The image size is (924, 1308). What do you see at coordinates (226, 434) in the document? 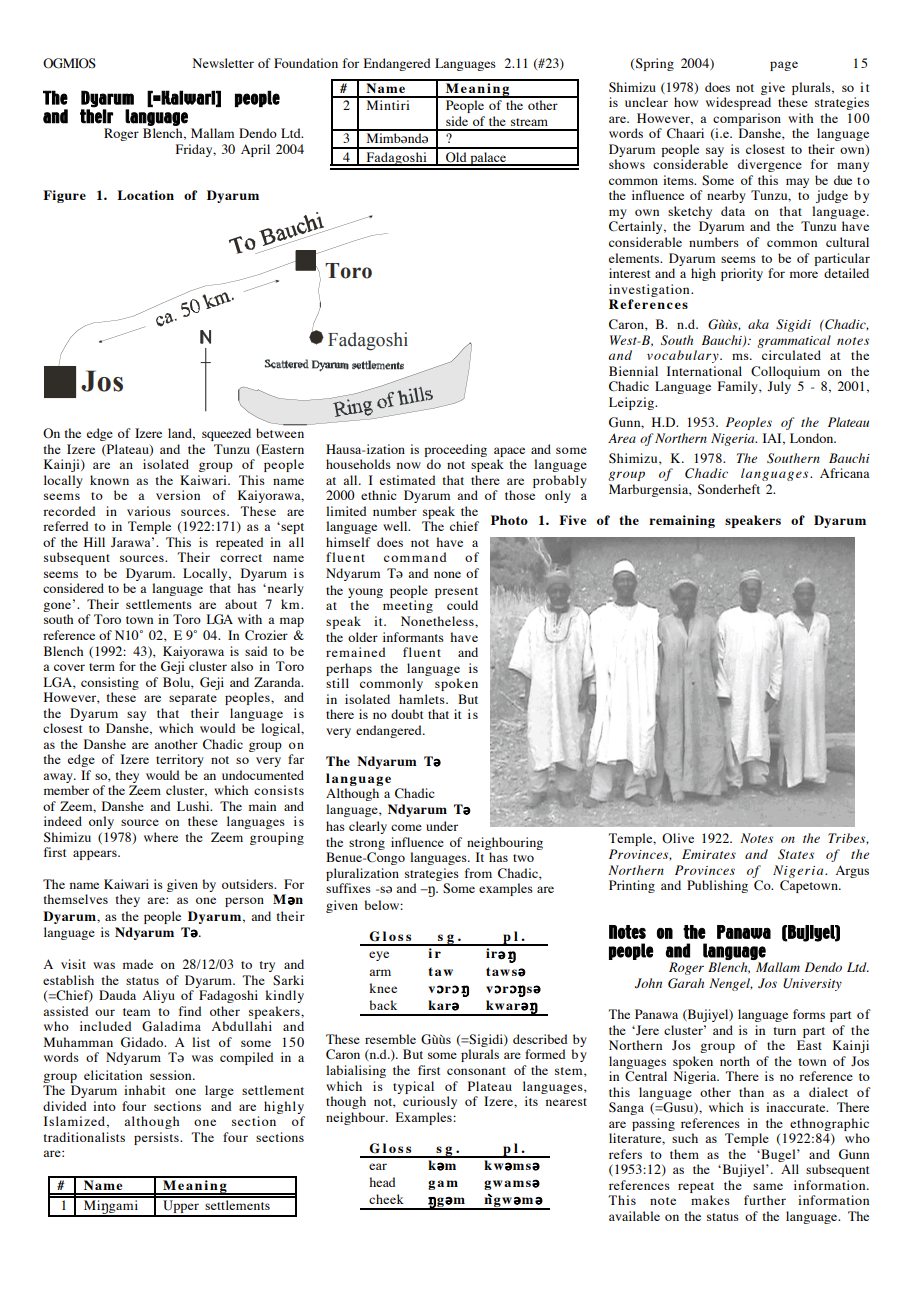
I see `squeezed` at bounding box center [226, 434].
